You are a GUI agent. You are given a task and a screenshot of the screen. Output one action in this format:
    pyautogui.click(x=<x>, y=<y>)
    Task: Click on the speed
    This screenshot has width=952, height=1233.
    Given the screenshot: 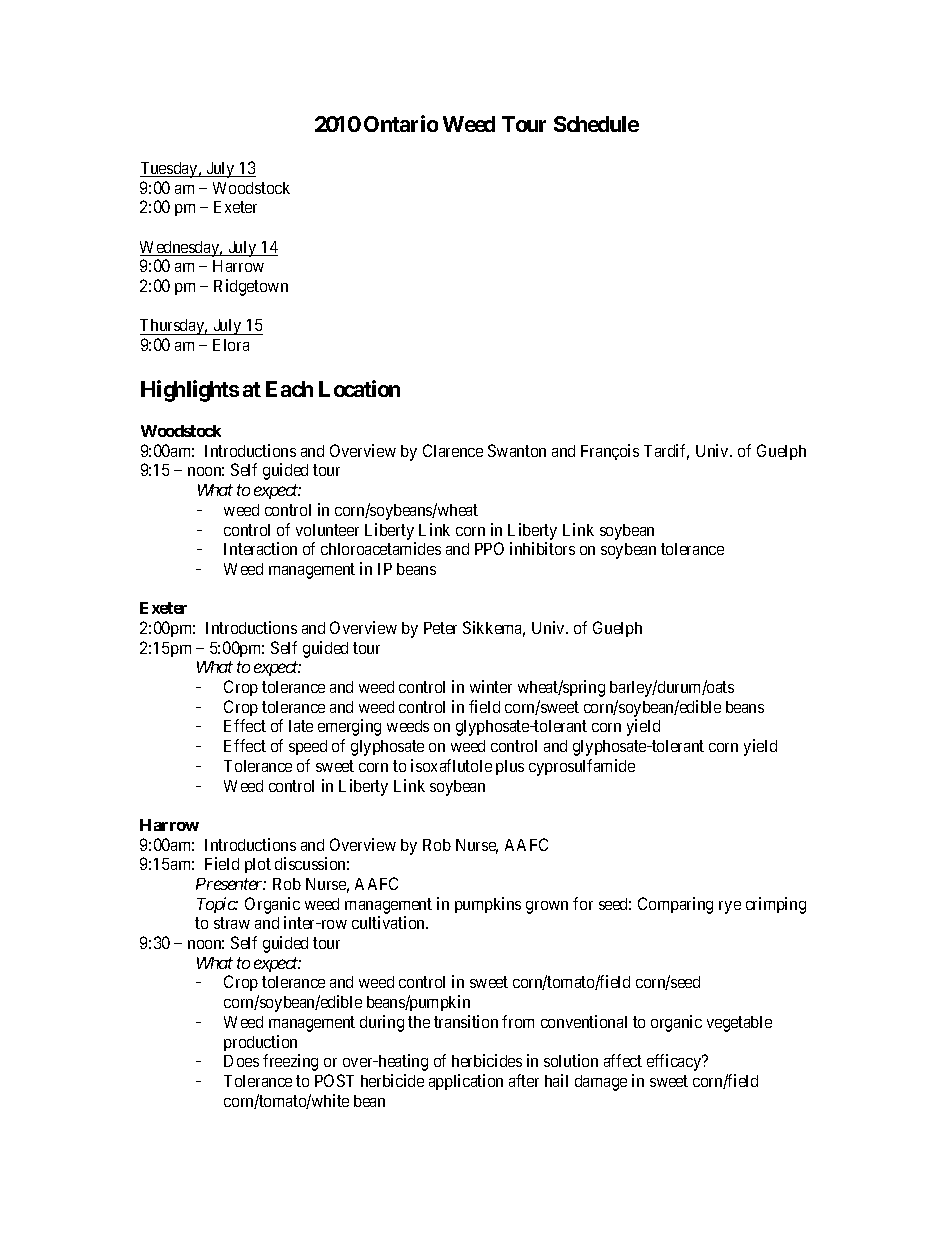 What is the action you would take?
    pyautogui.click(x=308, y=747)
